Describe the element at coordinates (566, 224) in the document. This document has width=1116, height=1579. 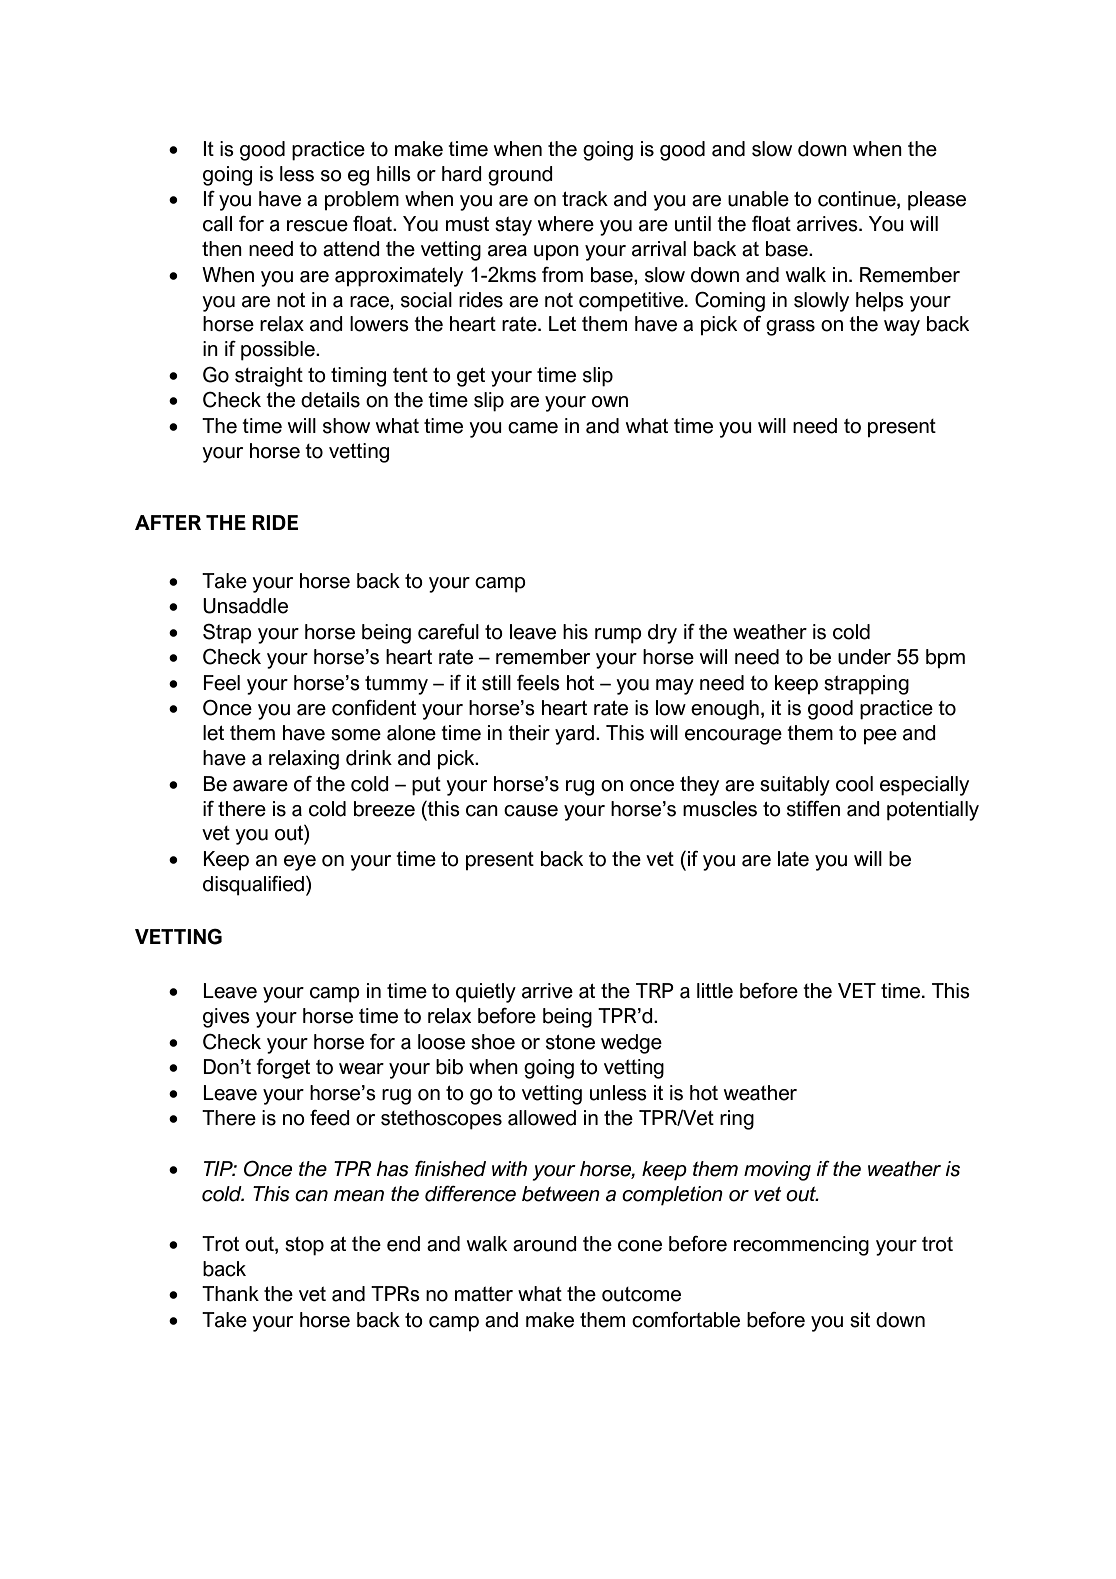
I see `where` at that location.
